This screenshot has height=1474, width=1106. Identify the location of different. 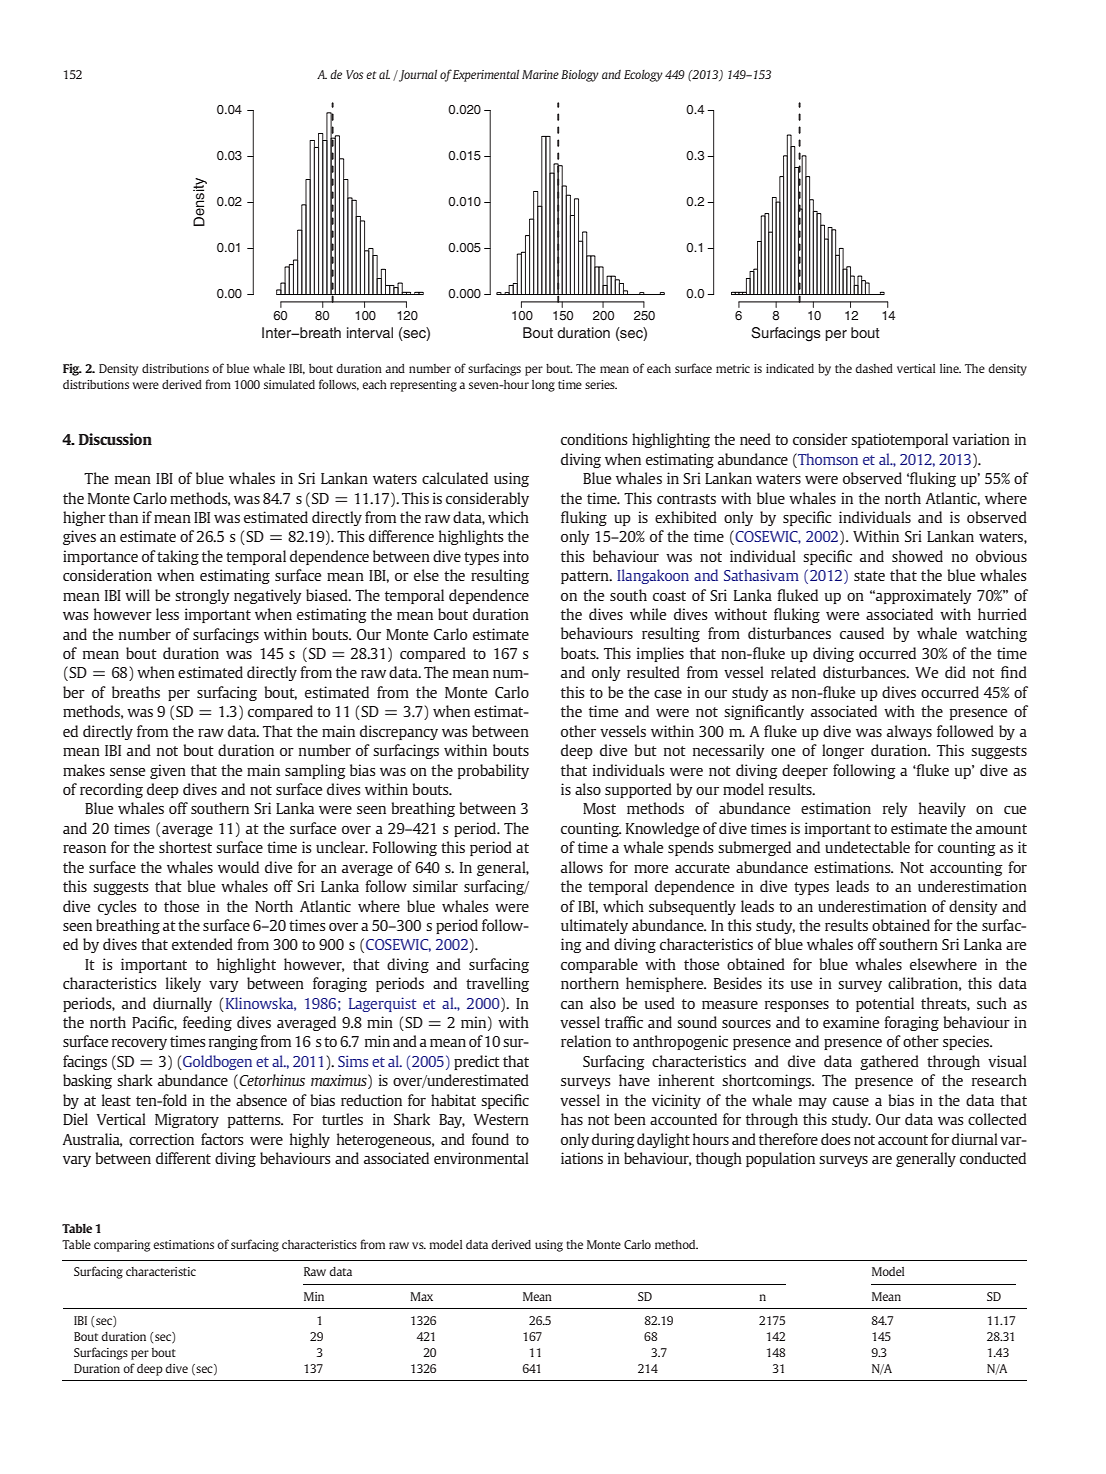
(183, 1158).
